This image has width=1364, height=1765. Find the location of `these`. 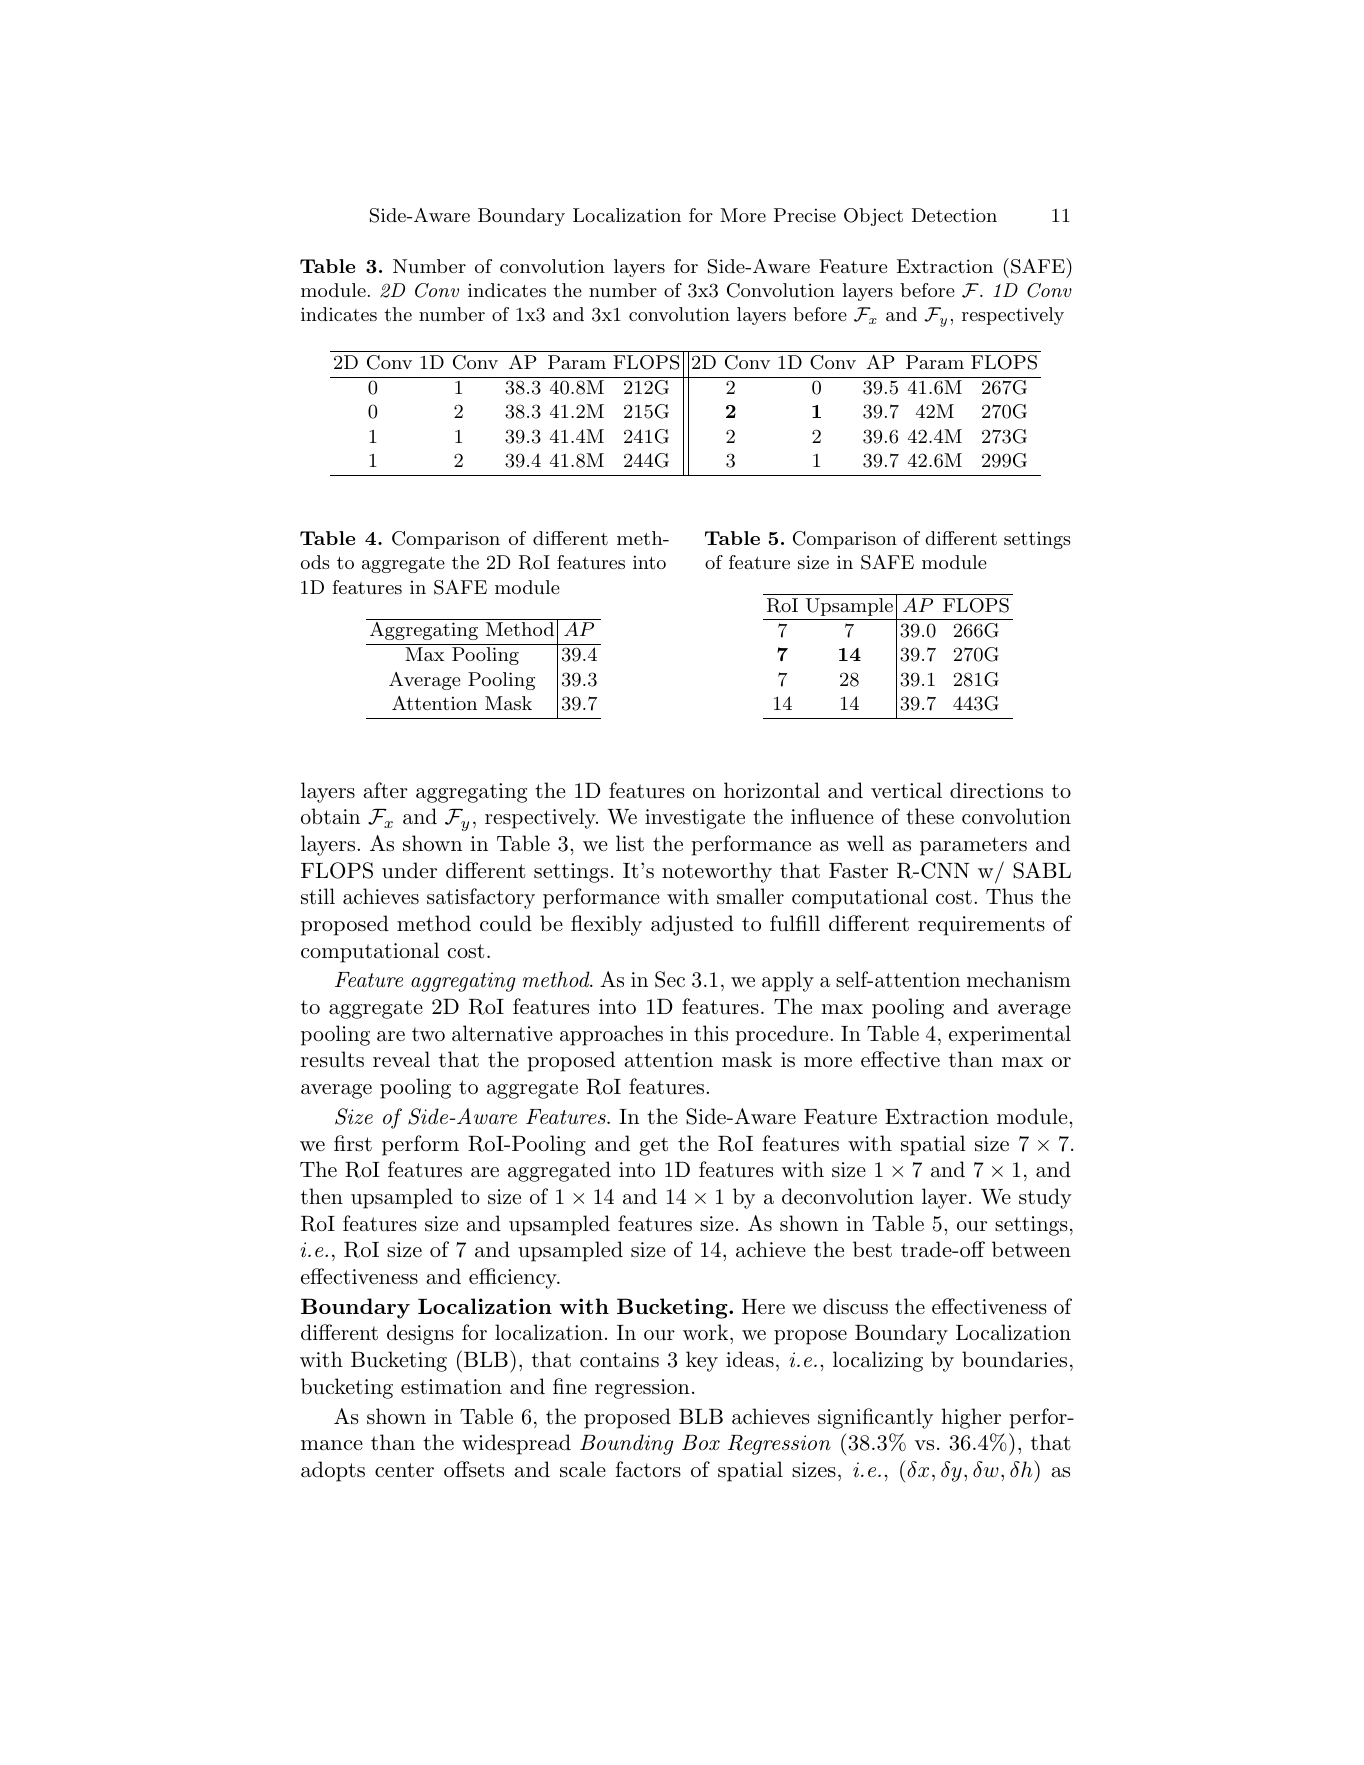

these is located at coordinates (930, 816).
